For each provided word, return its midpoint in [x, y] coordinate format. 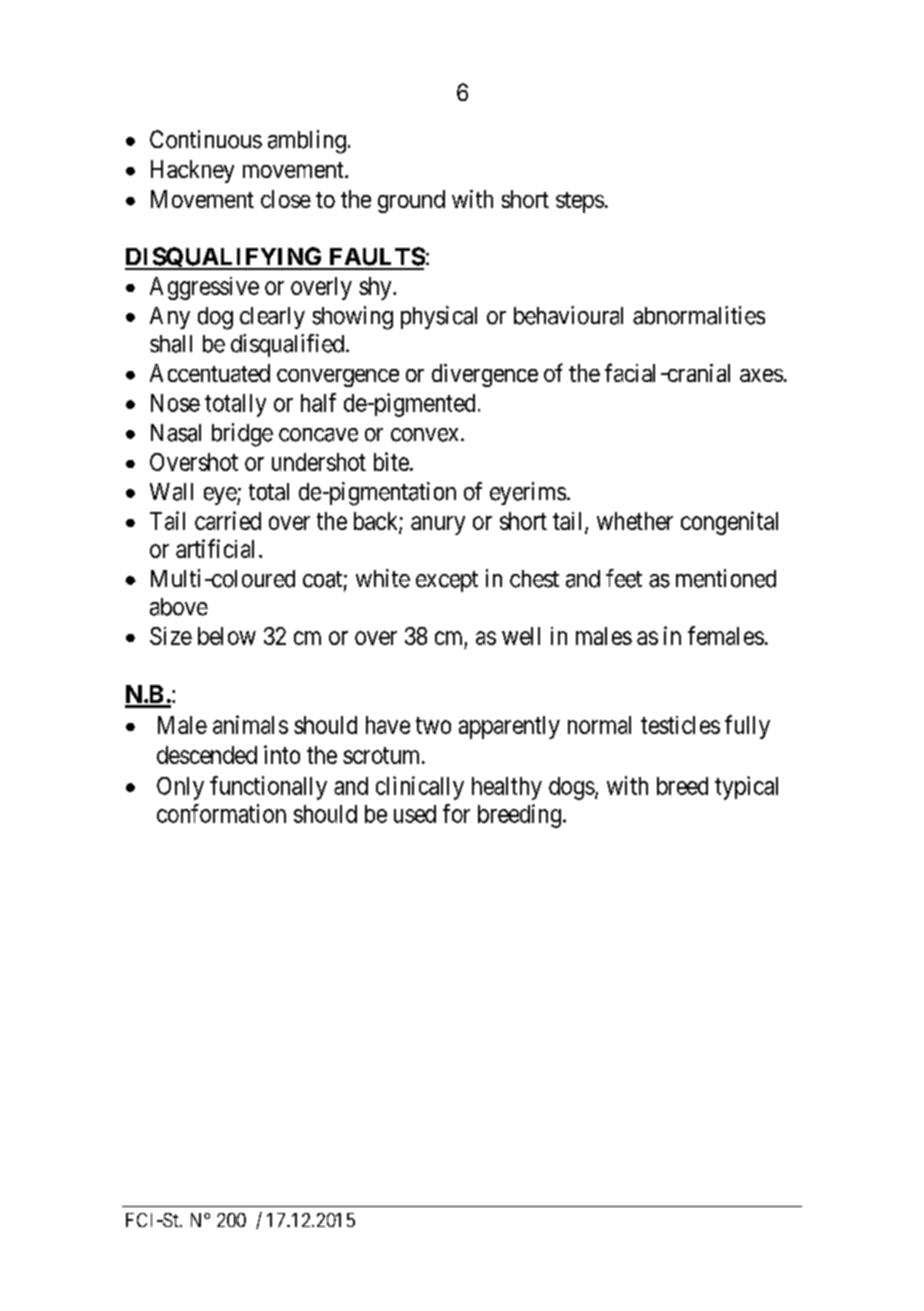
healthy [507, 788]
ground [411, 201]
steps [580, 202]
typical [746, 788]
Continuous [206, 139]
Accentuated [210, 373]
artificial [215, 548]
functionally [268, 788]
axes [761, 375]
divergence [485, 375]
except [447, 581]
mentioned [726, 578]
